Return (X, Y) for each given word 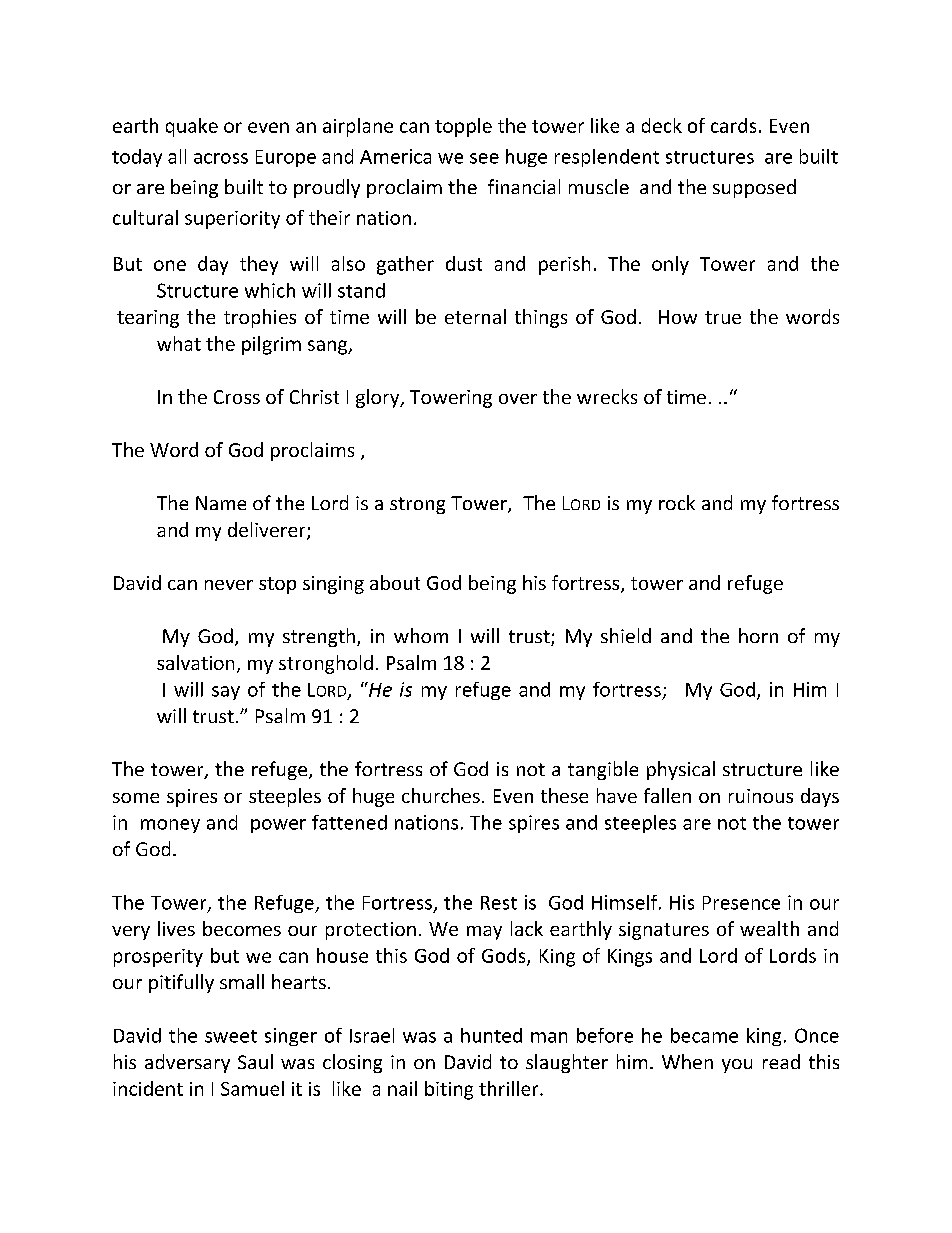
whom (421, 635)
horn (758, 635)
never (229, 585)
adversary (187, 1063)
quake (192, 127)
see (484, 158)
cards (733, 125)
